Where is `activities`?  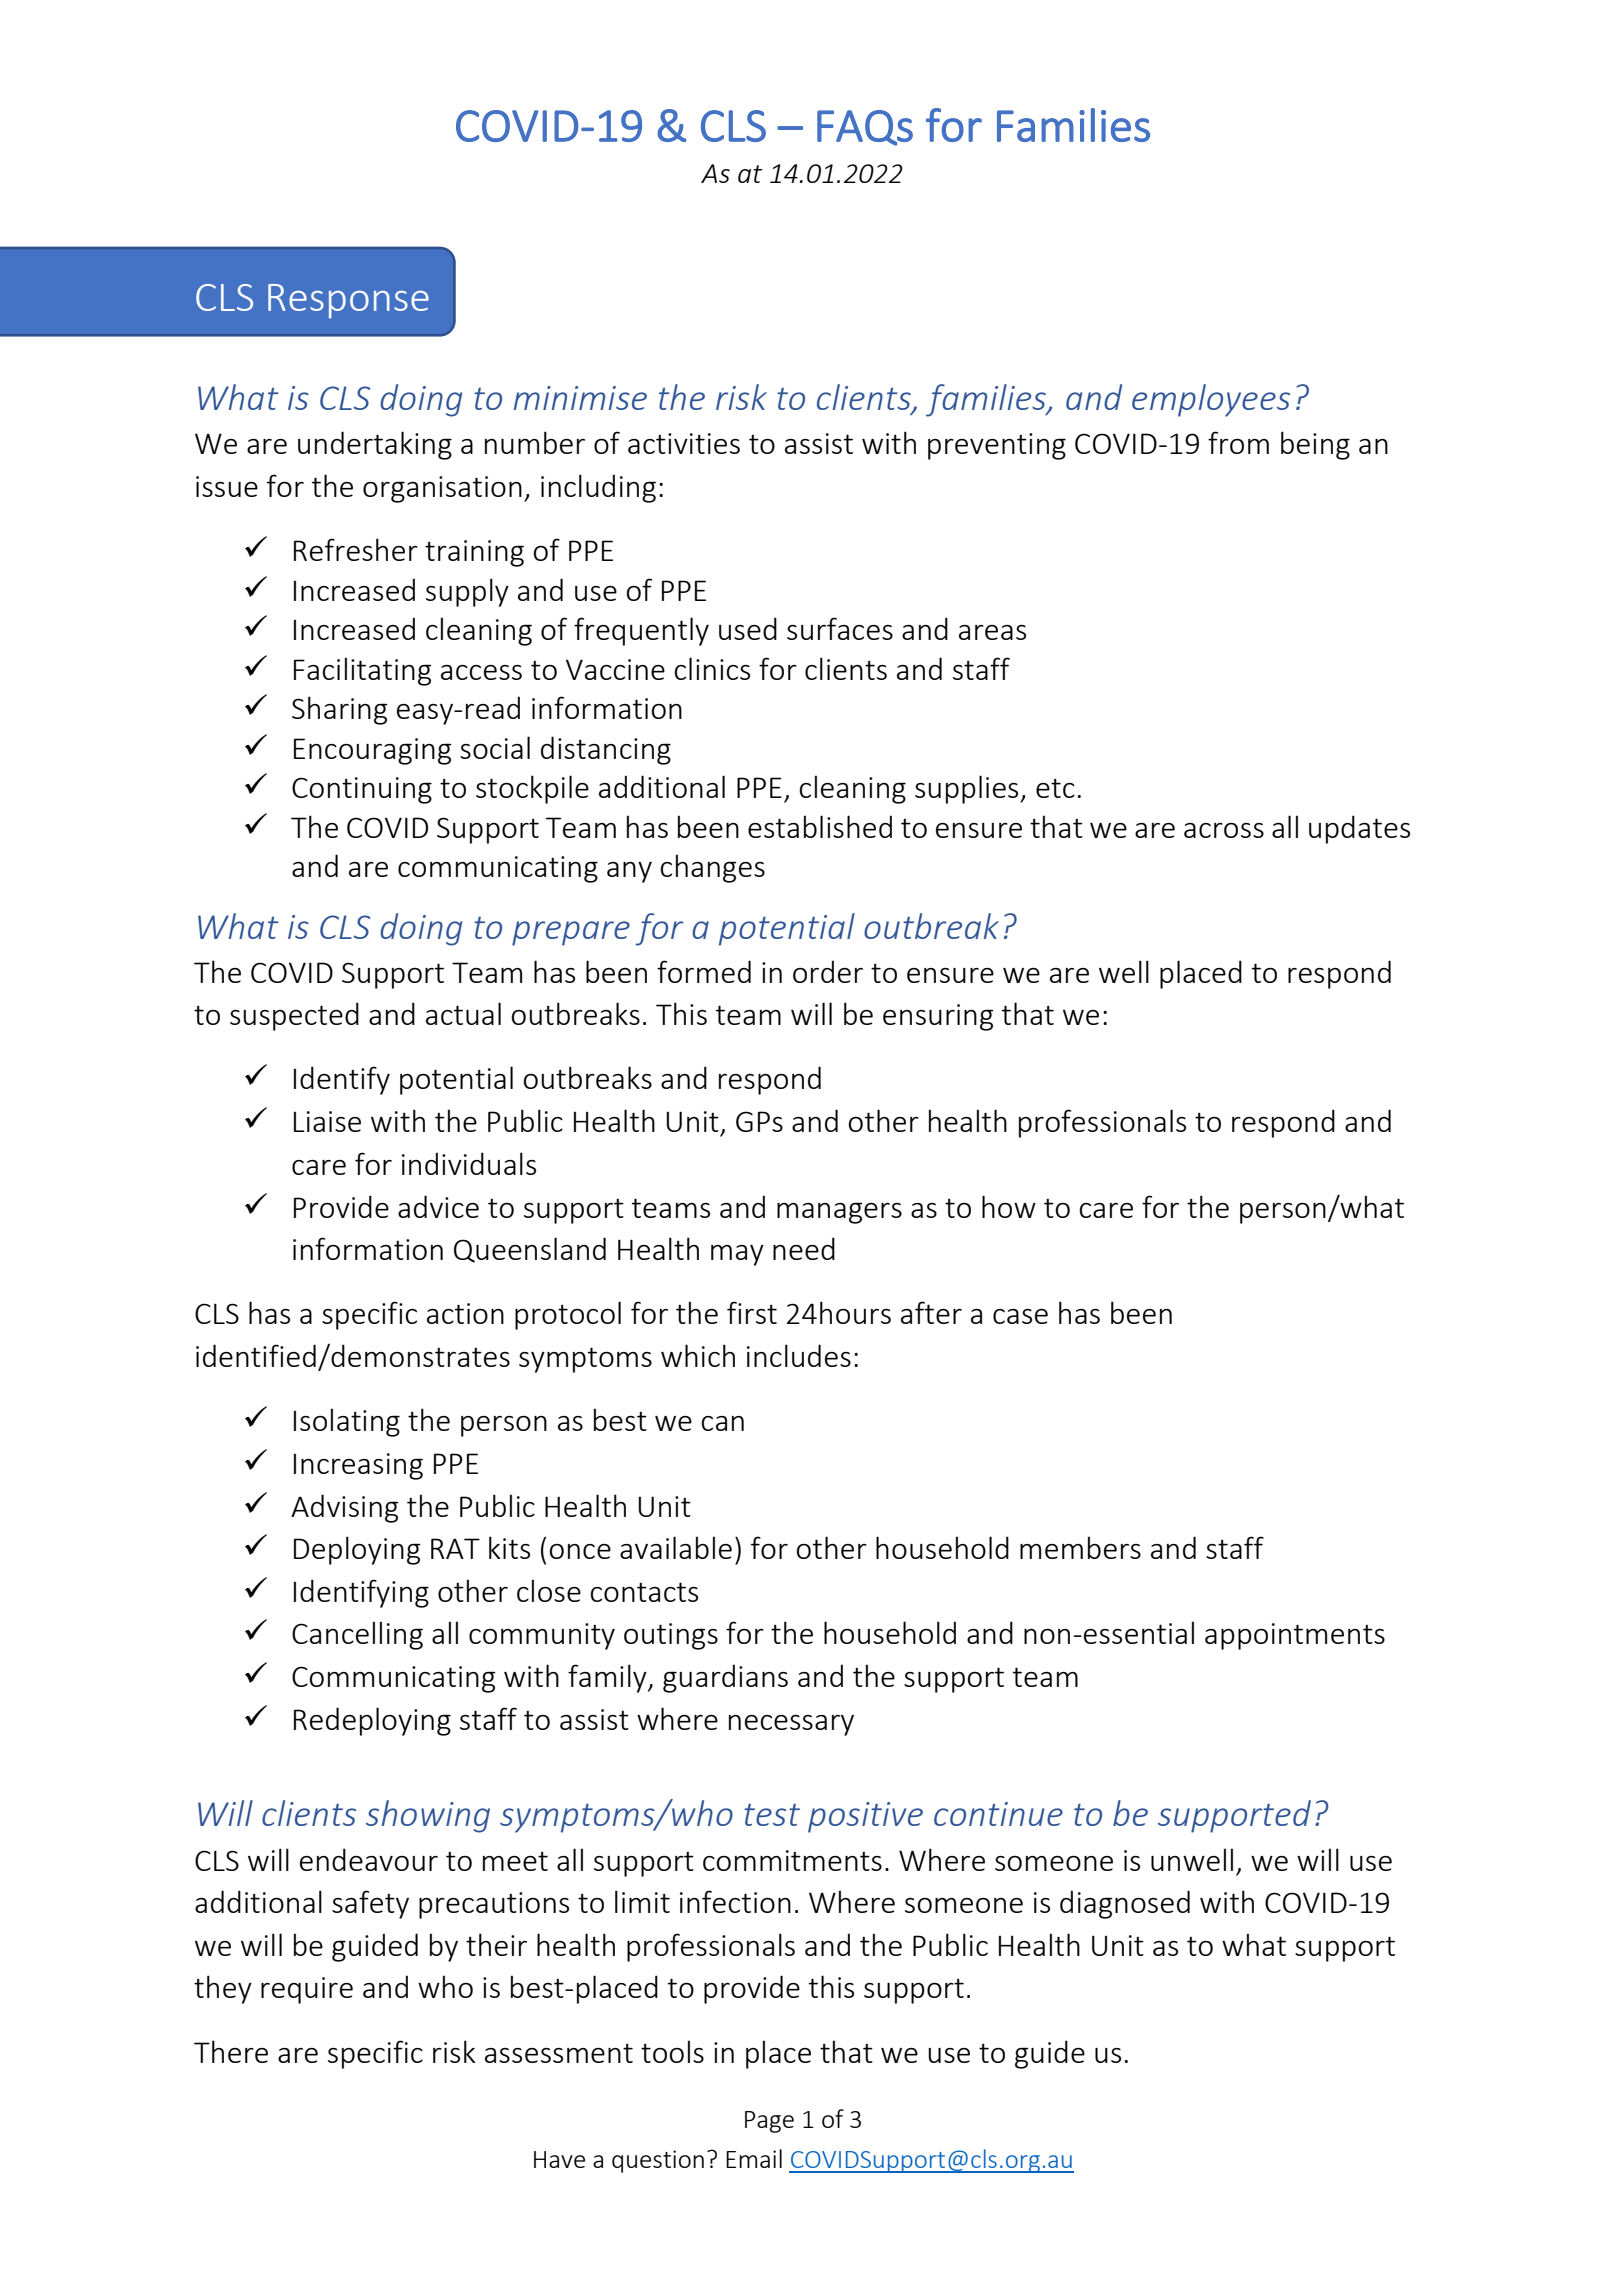 activities is located at coordinates (684, 443).
